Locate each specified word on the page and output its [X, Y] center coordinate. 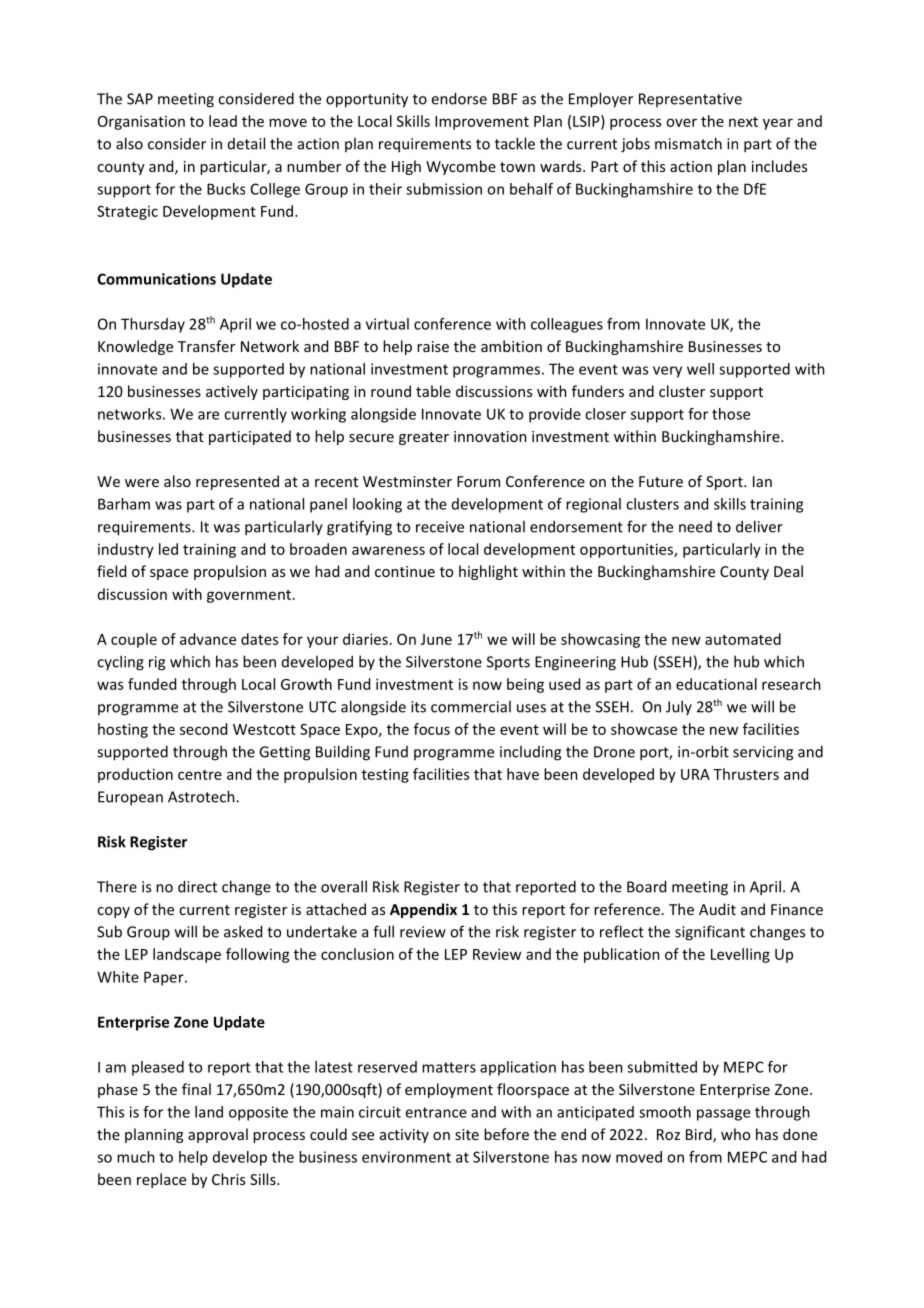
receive [440, 527]
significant [710, 933]
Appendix [423, 910]
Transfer [206, 346]
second [203, 729]
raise [433, 346]
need [695, 527]
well [700, 369]
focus [432, 729]
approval [218, 1135]
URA [695, 774]
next [743, 122]
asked [243, 931]
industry [126, 550]
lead [223, 121]
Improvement [482, 123]
